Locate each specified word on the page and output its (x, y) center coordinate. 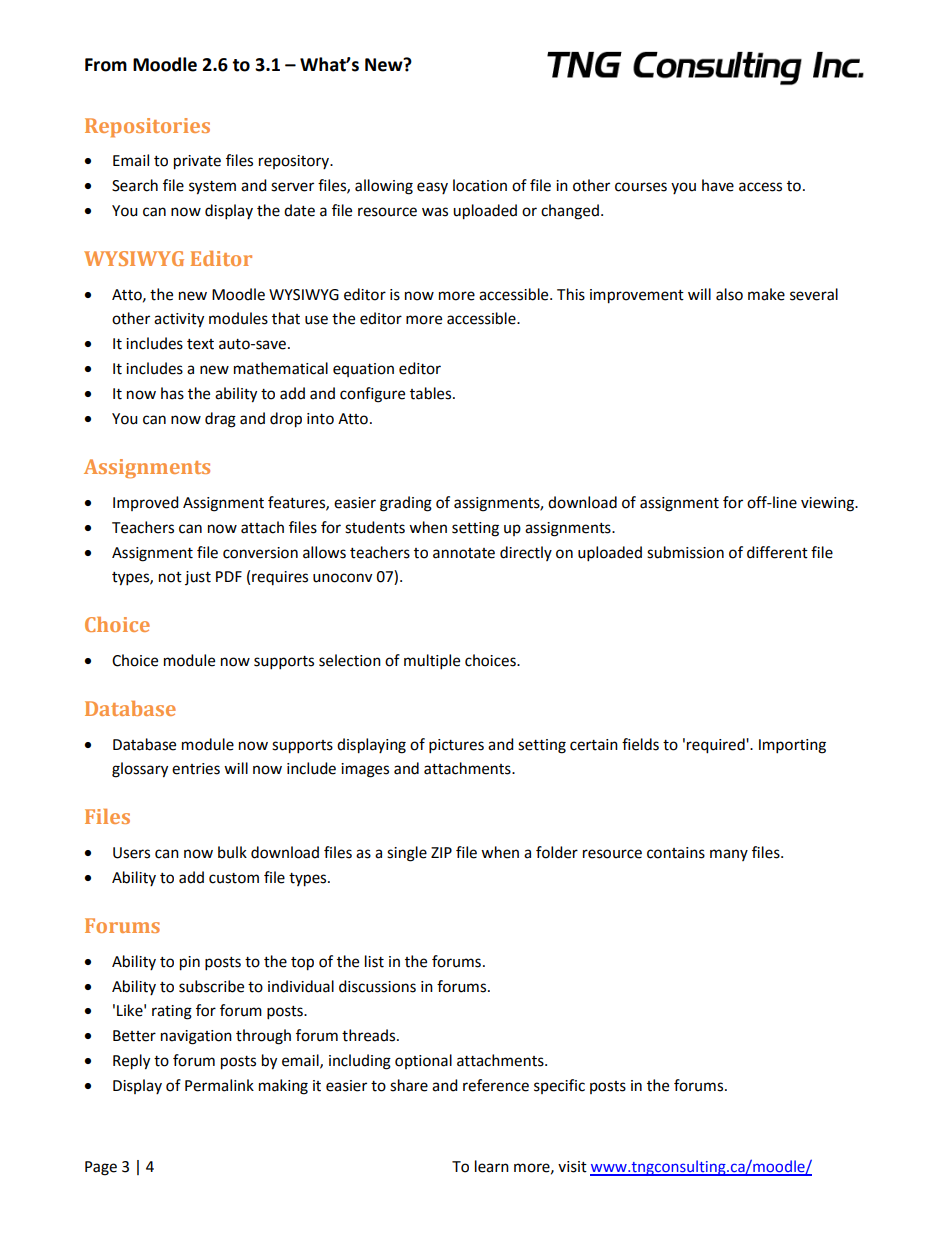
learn (492, 1166)
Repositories (147, 127)
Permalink (219, 1085)
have (718, 185)
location (480, 185)
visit (572, 1167)
